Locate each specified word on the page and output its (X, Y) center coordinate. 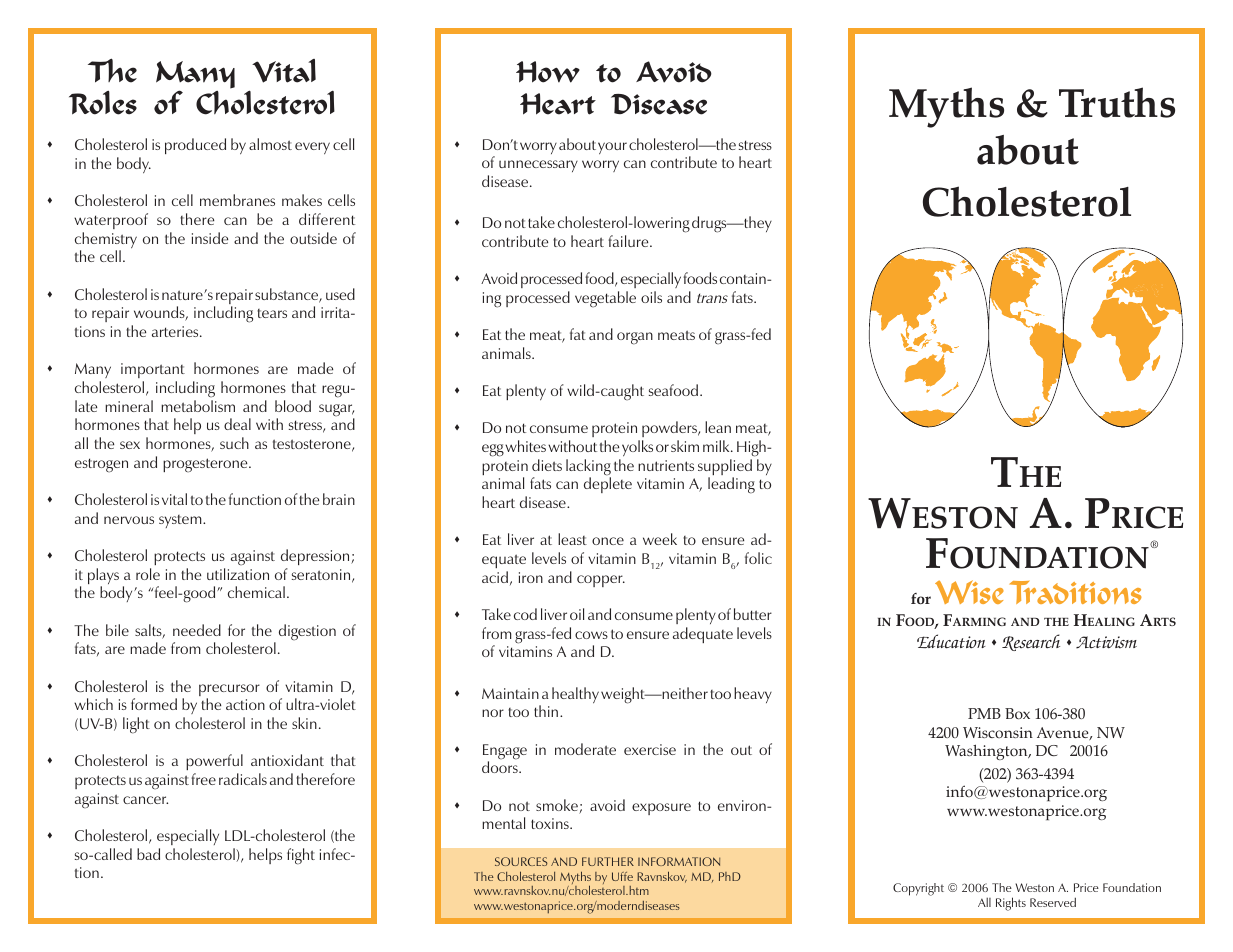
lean (718, 427)
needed (197, 630)
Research (1031, 642)
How (548, 72)
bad (148, 854)
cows (591, 635)
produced (195, 146)
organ (635, 338)
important (153, 370)
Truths (1117, 102)
